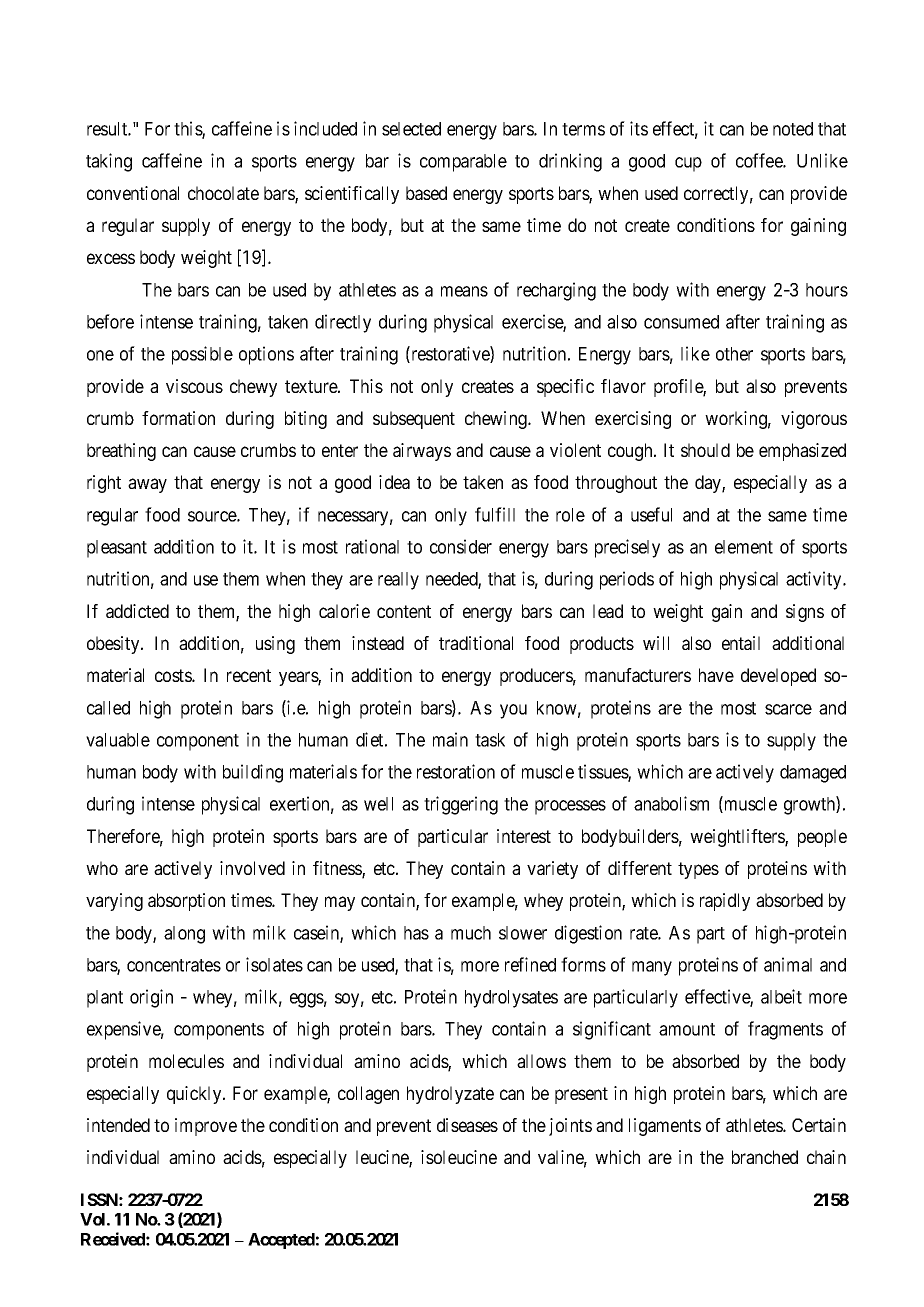 This page has height=1307, width=924. Describe the element at coordinates (206, 1127) in the page. I see `improve` at that location.
